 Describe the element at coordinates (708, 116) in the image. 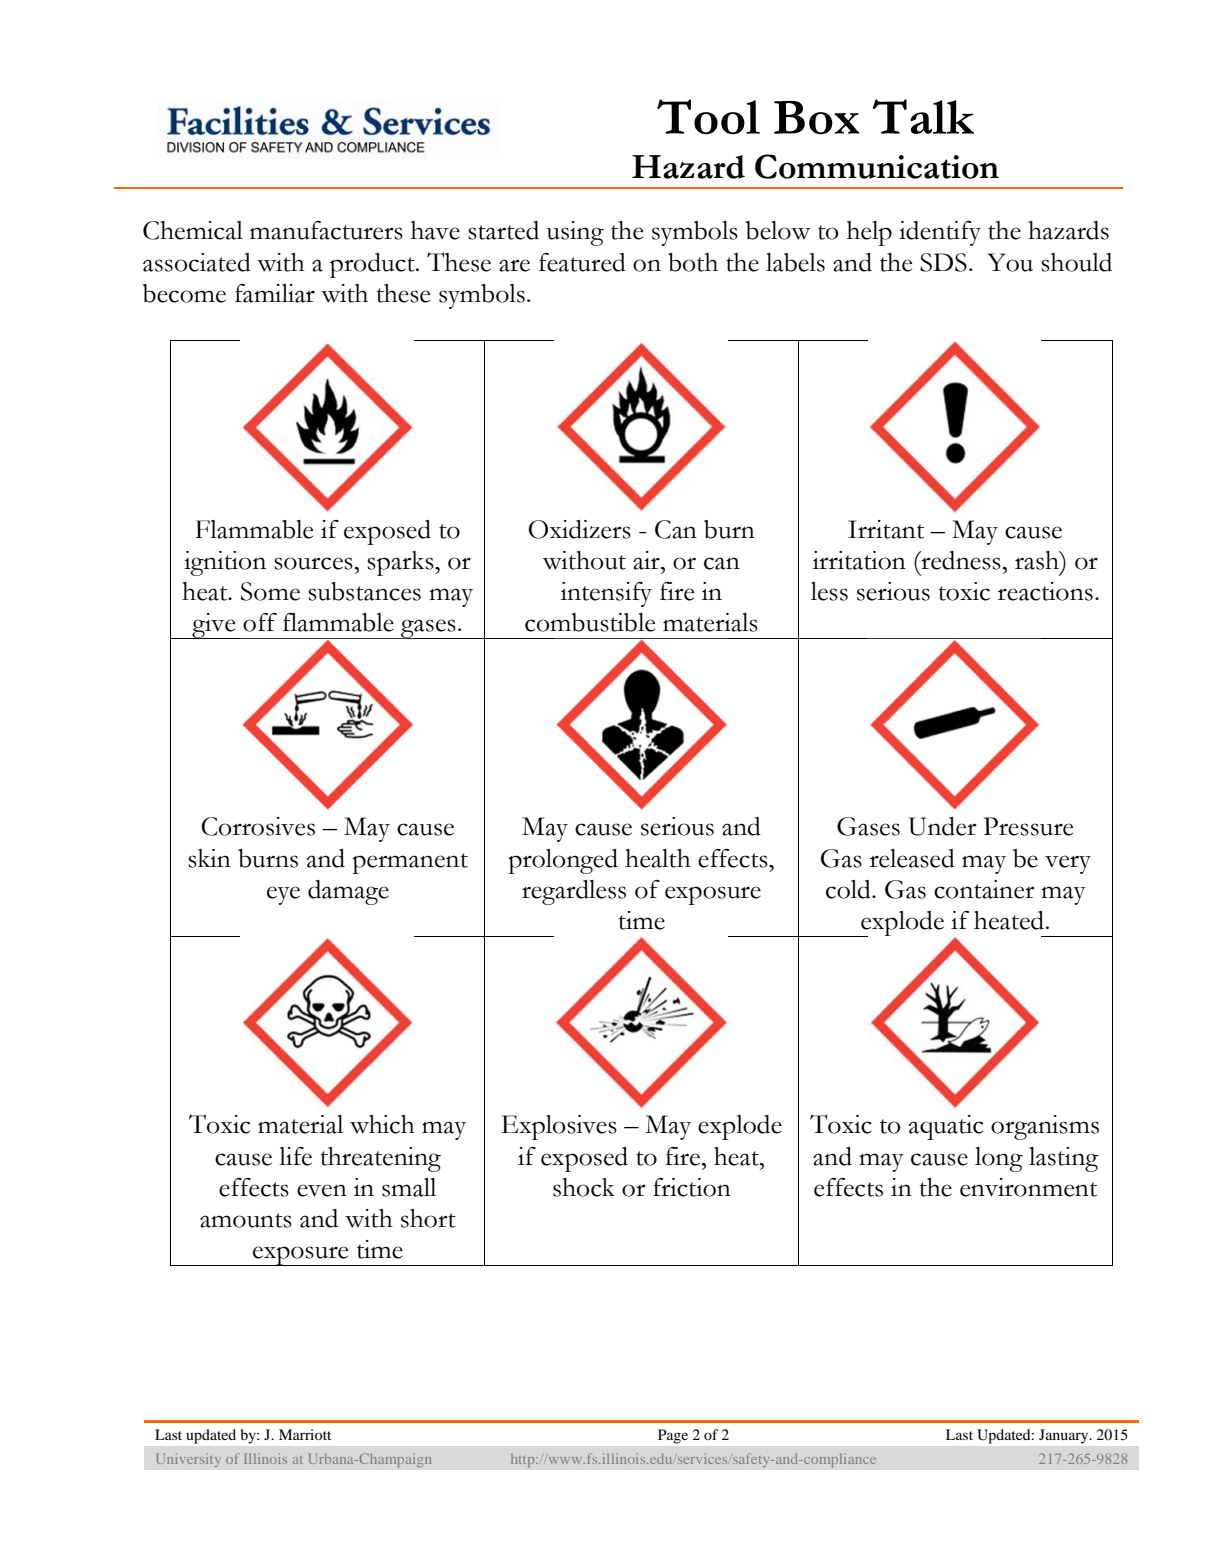

I see `Tool` at that location.
